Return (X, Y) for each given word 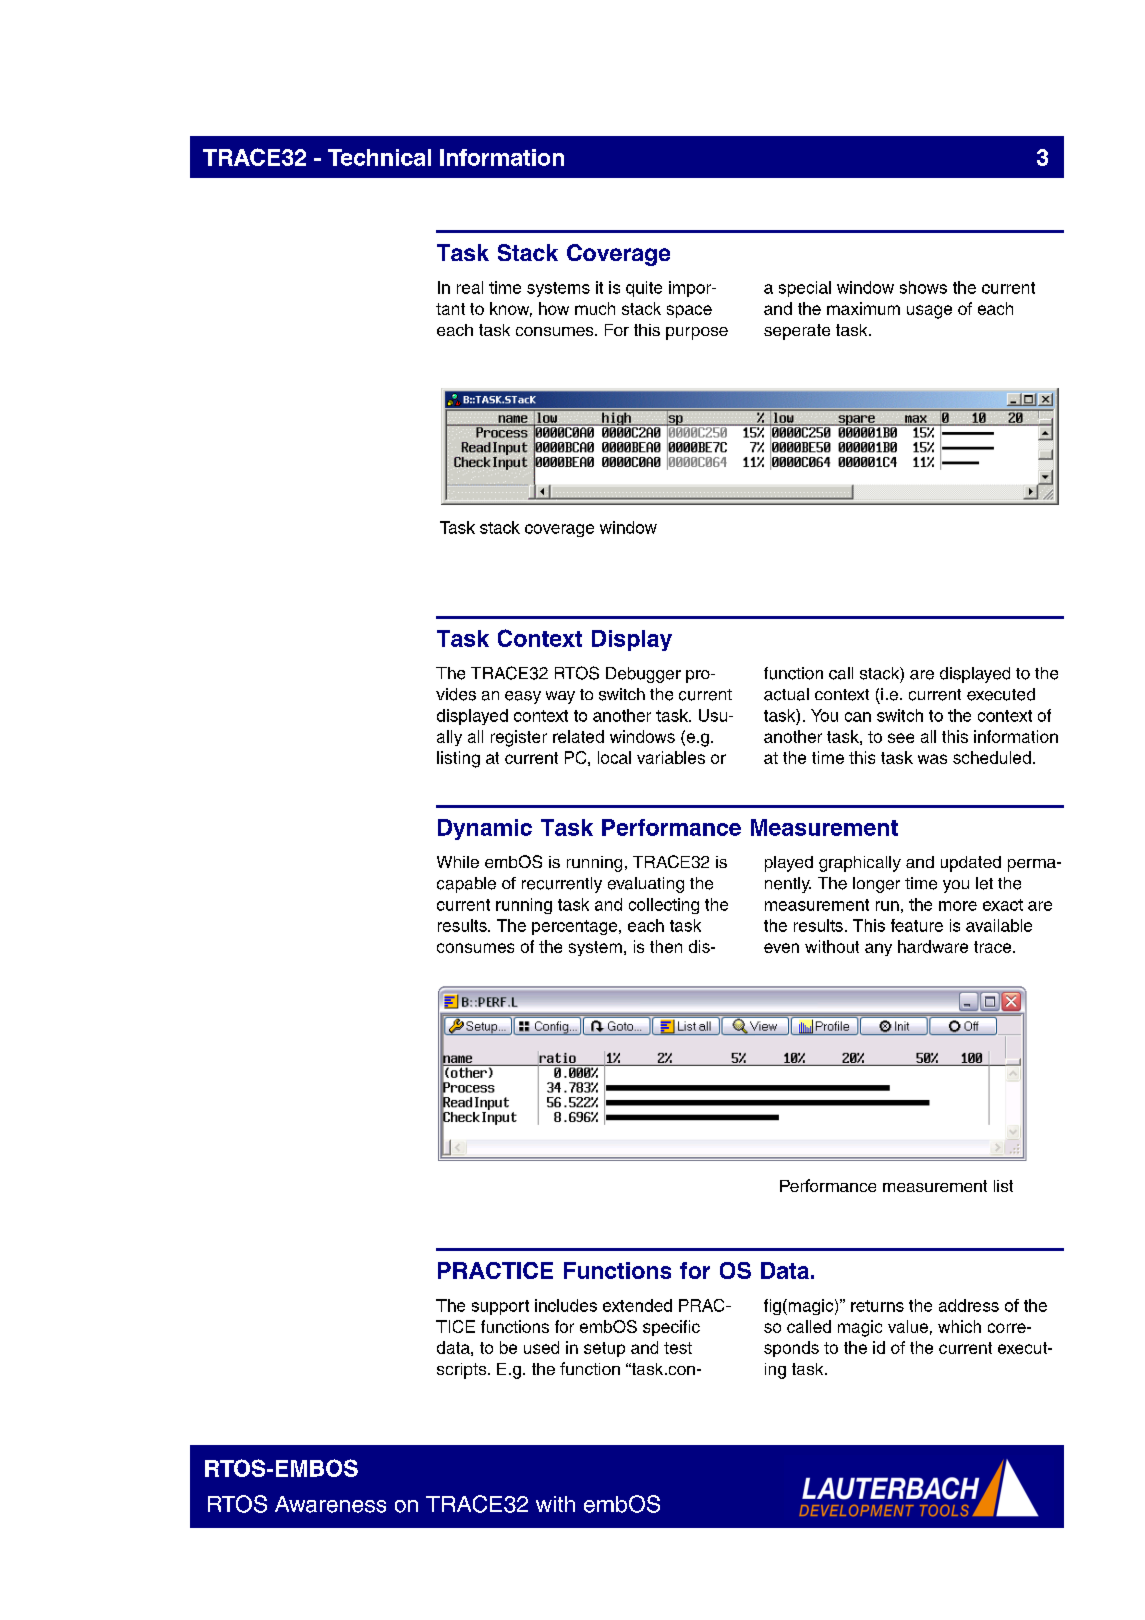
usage (929, 312)
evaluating (646, 885)
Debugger (643, 675)
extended (637, 1305)
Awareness (330, 1504)
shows (923, 287)
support (500, 1307)
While (458, 862)
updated (971, 864)
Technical (379, 157)
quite (644, 289)
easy (523, 697)
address (969, 1305)
